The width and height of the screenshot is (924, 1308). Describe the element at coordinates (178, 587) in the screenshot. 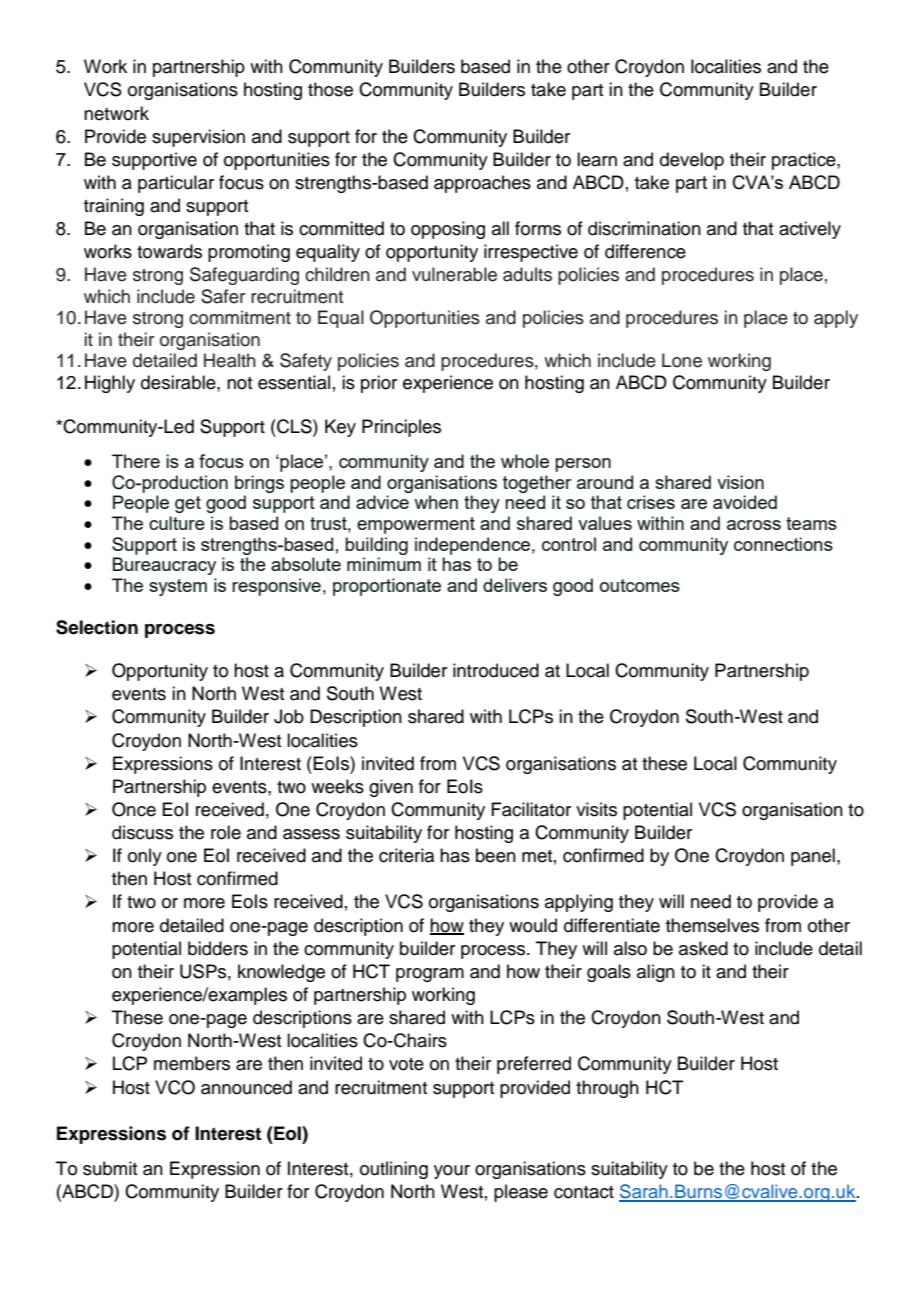

I see `system` at that location.
